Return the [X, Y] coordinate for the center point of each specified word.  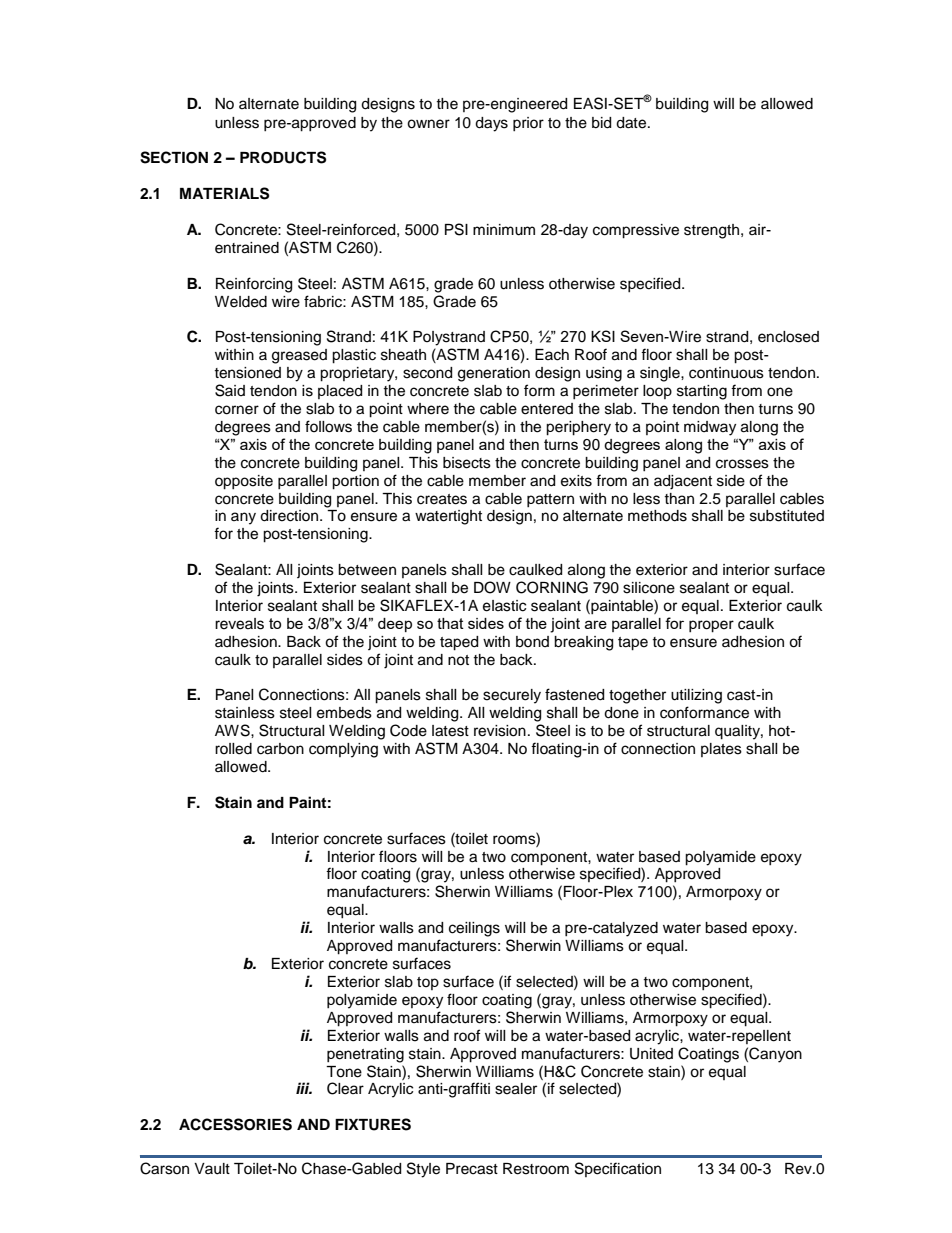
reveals [239, 624]
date [632, 123]
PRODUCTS [283, 157]
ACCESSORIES [235, 1124]
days [491, 124]
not [458, 660]
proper [711, 626]
